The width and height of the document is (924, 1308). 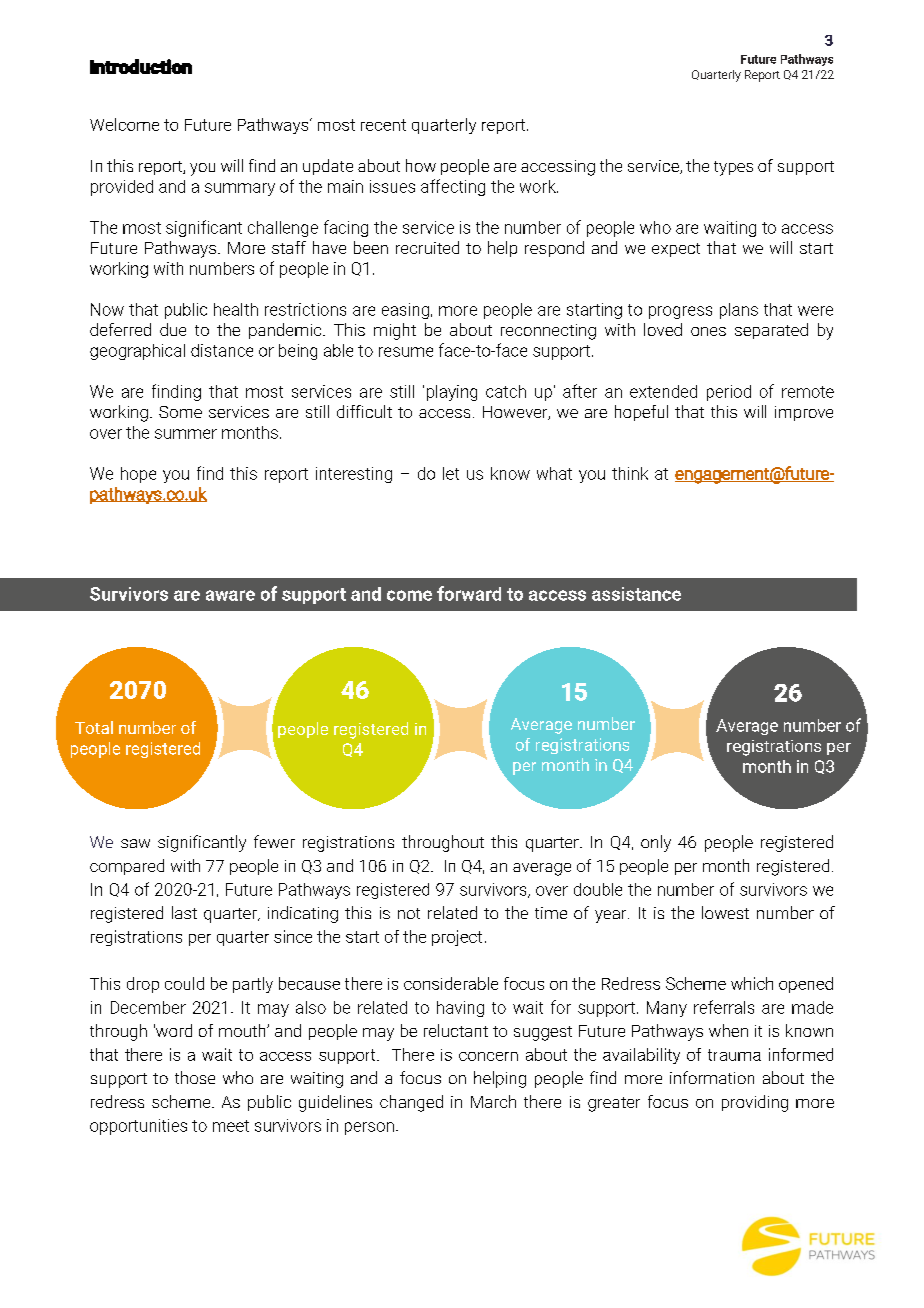 What do you see at coordinates (195, 1077) in the document?
I see `those` at bounding box center [195, 1077].
